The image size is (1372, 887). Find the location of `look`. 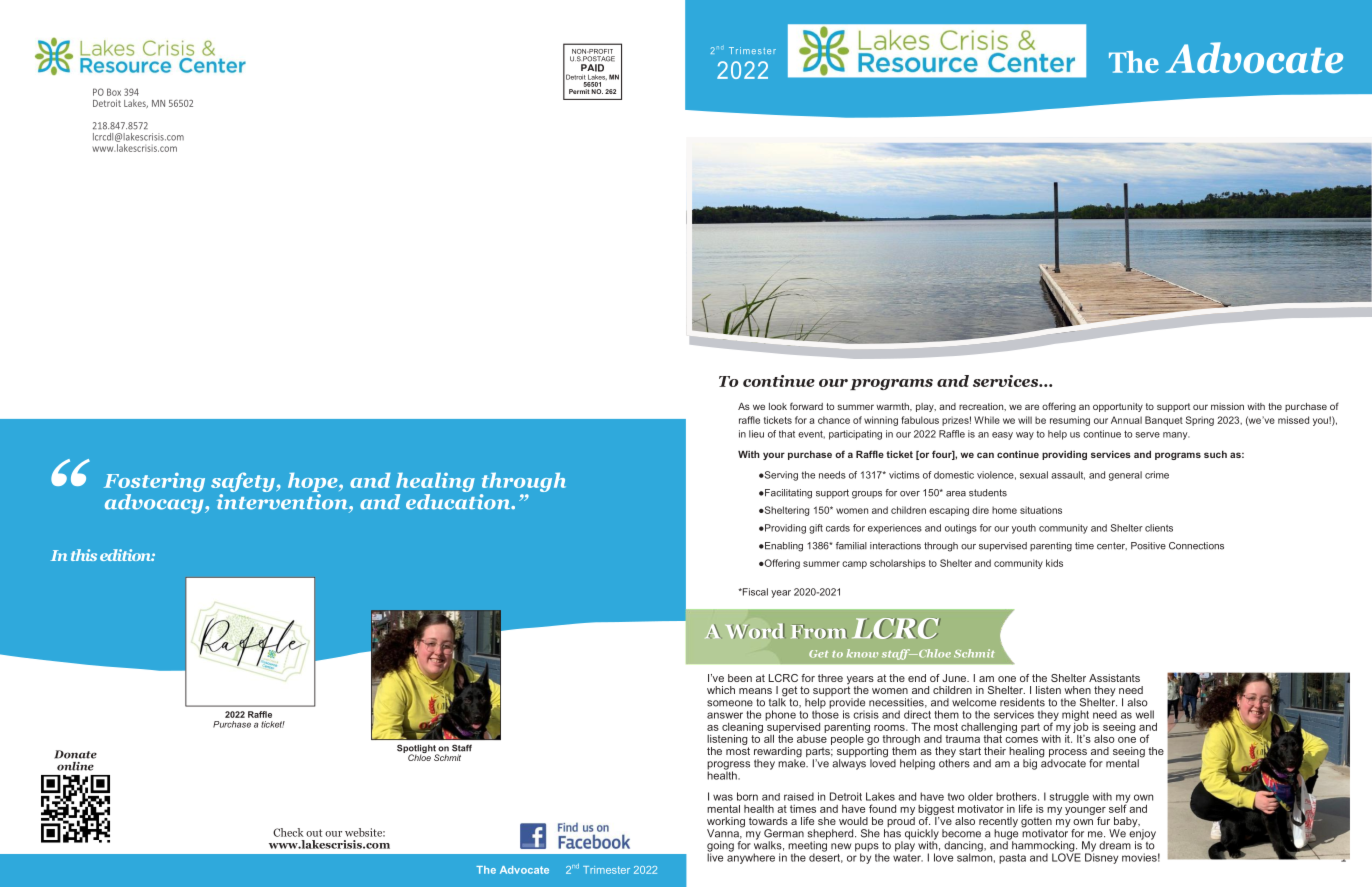

look is located at coordinates (778, 406).
